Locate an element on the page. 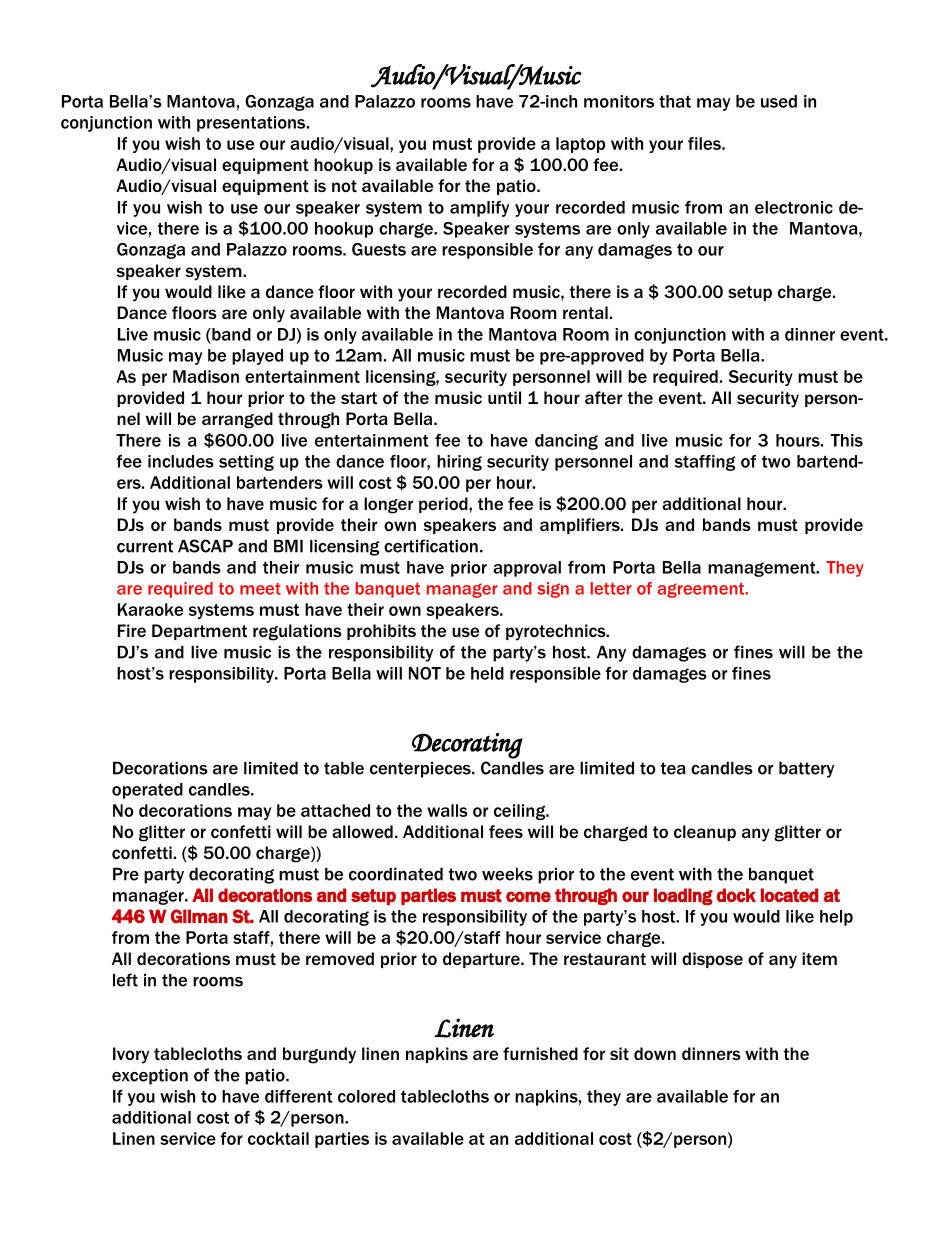 This page has width=952, height=1233. until is located at coordinates (504, 397).
